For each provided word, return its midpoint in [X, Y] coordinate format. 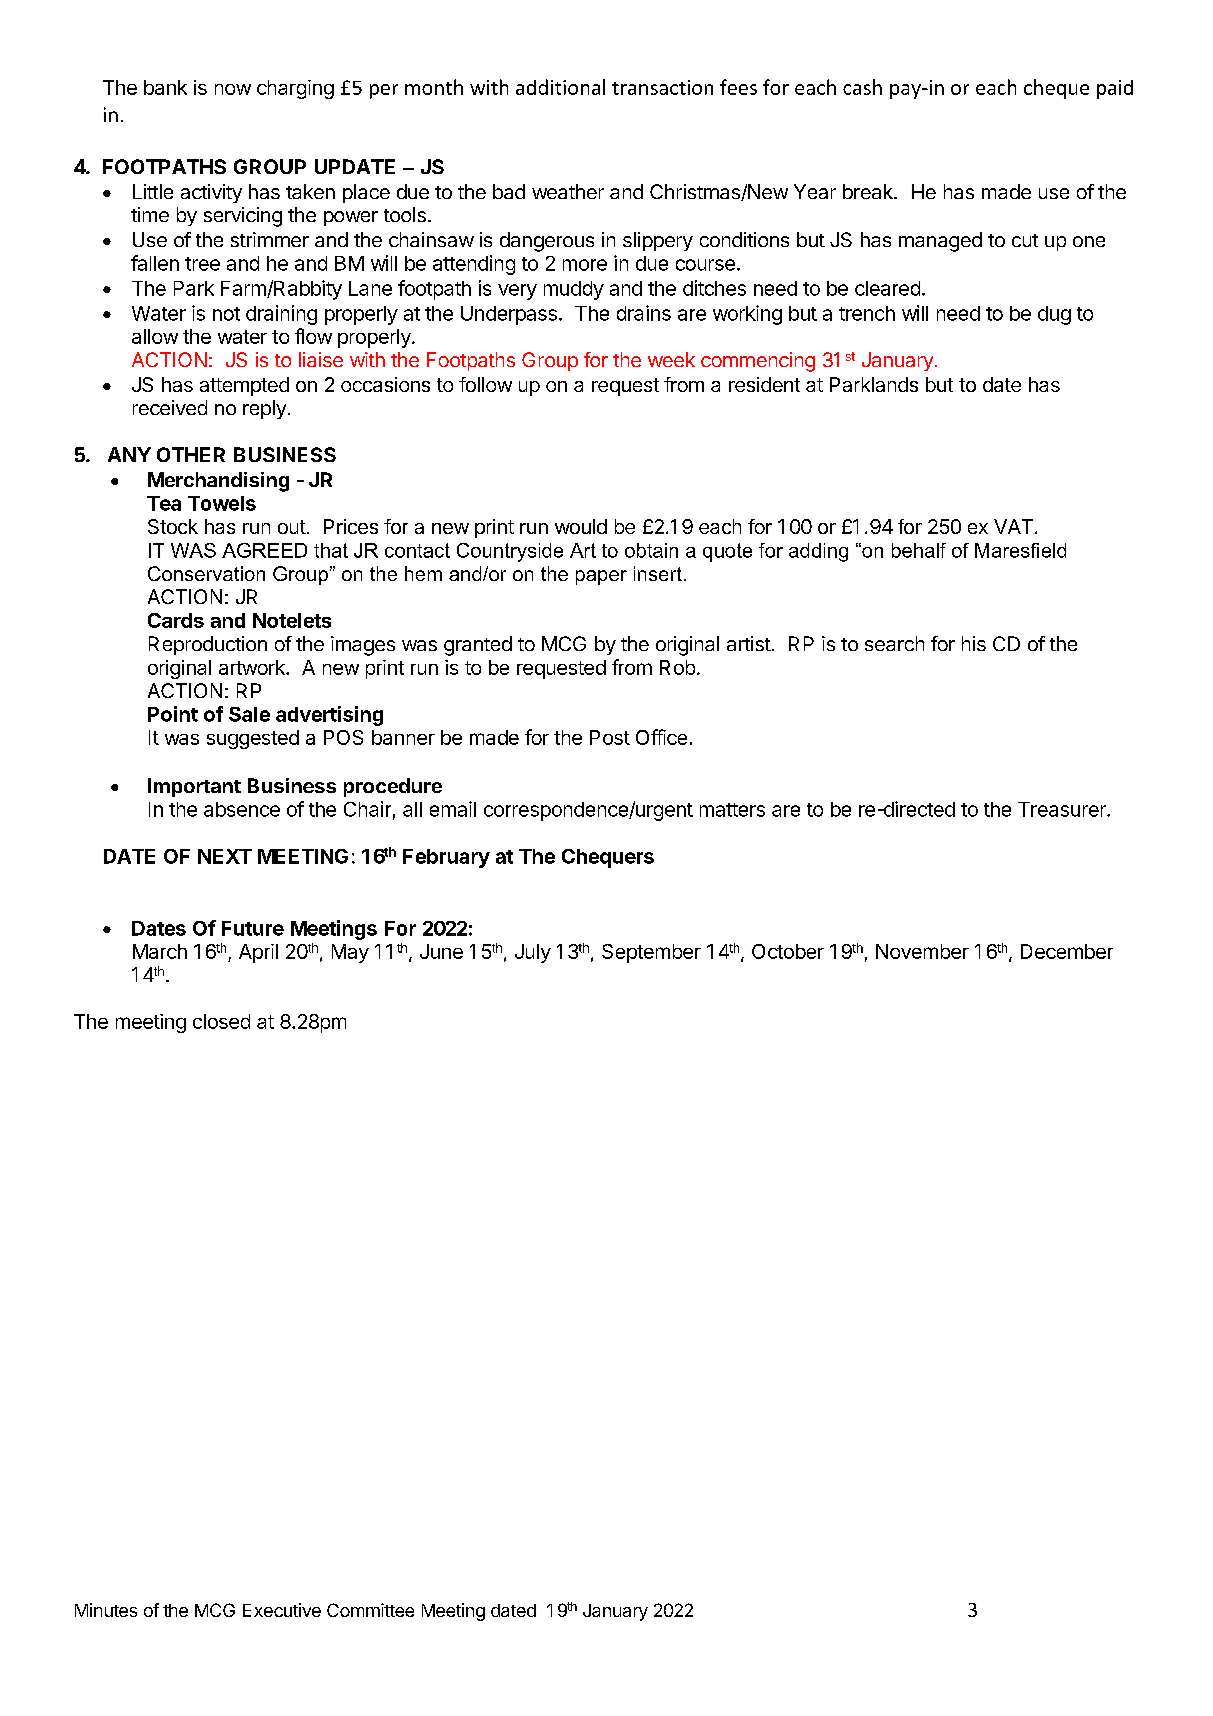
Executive [282, 1610]
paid [1115, 89]
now [233, 89]
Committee [370, 1610]
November [922, 951]
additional [560, 87]
